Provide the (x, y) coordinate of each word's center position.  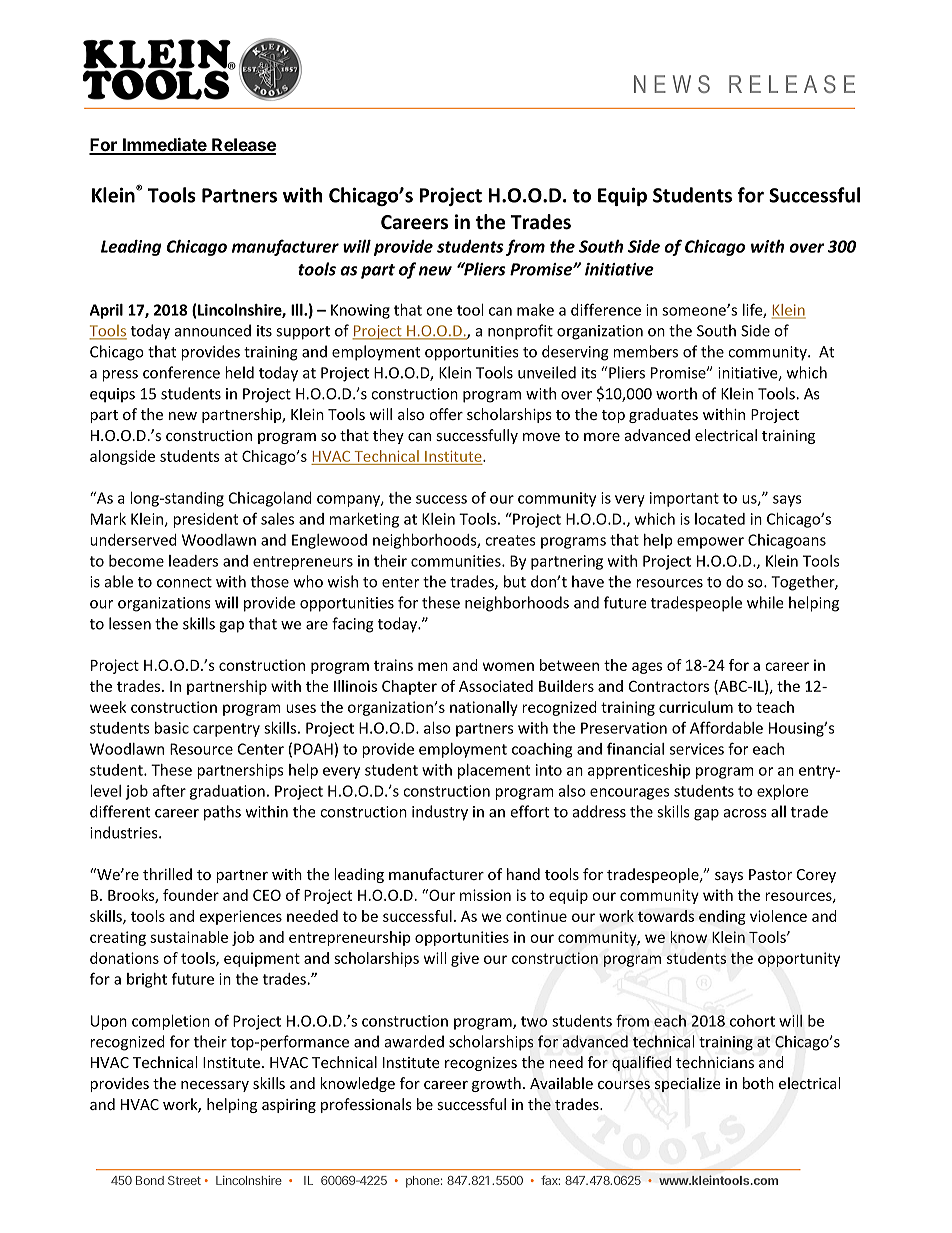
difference (606, 309)
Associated (496, 686)
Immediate (165, 146)
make (535, 310)
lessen (130, 623)
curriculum (696, 707)
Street (184, 1180)
